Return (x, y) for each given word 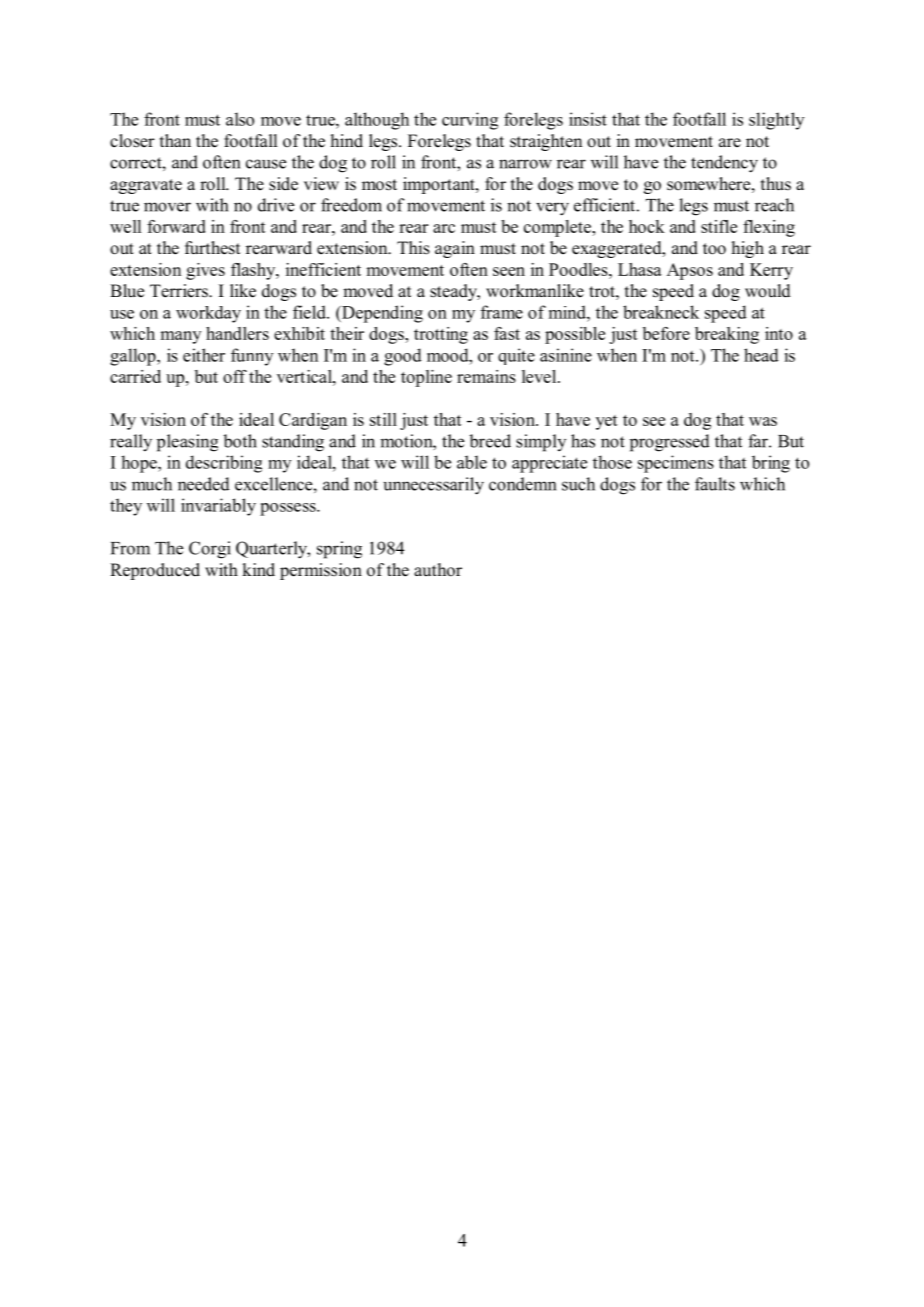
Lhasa (640, 269)
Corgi (210, 550)
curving (470, 121)
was (763, 421)
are (730, 143)
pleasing (187, 443)
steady (454, 292)
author (438, 570)
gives (205, 271)
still (383, 419)
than (175, 140)
